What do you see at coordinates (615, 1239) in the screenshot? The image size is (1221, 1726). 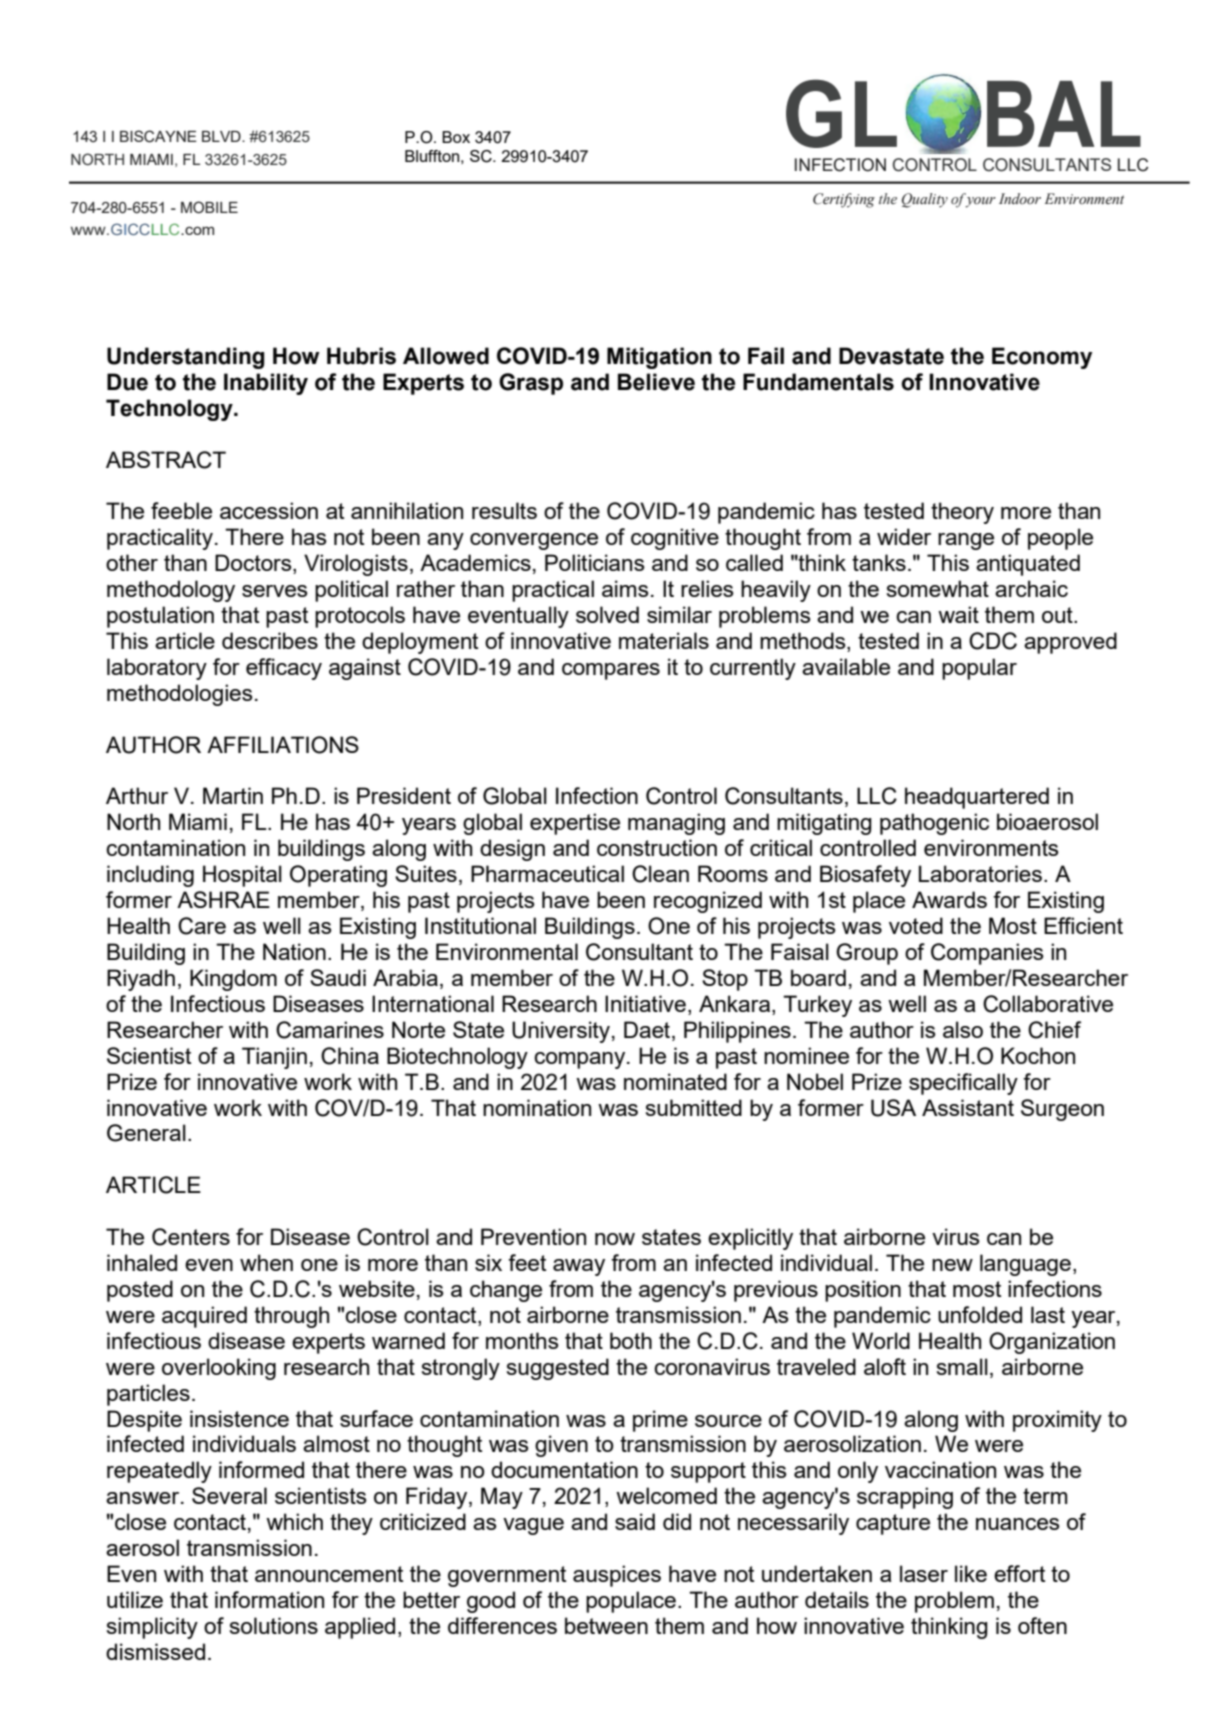 I see `now` at bounding box center [615, 1239].
